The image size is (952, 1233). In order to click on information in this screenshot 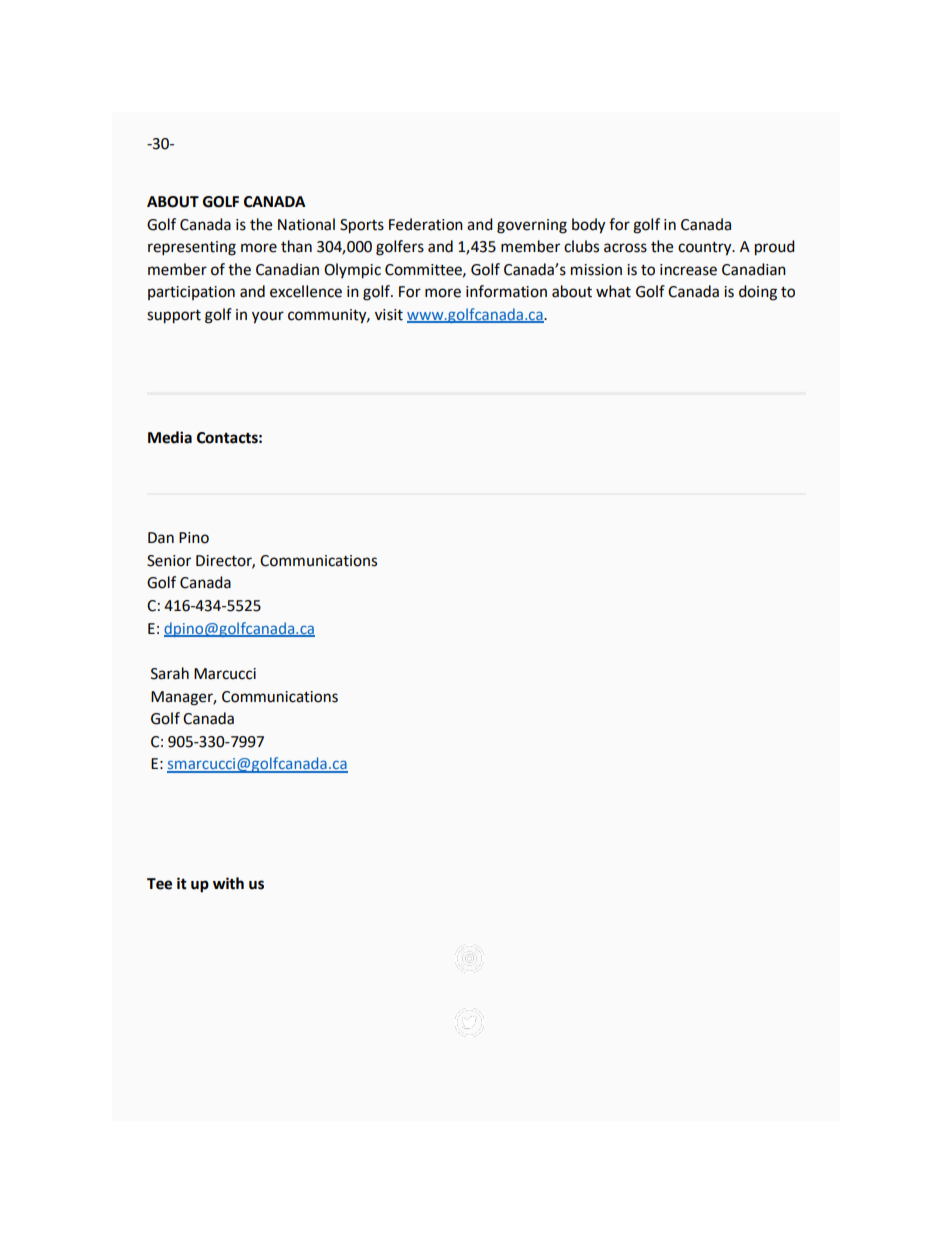, I will do `click(506, 291)`.
